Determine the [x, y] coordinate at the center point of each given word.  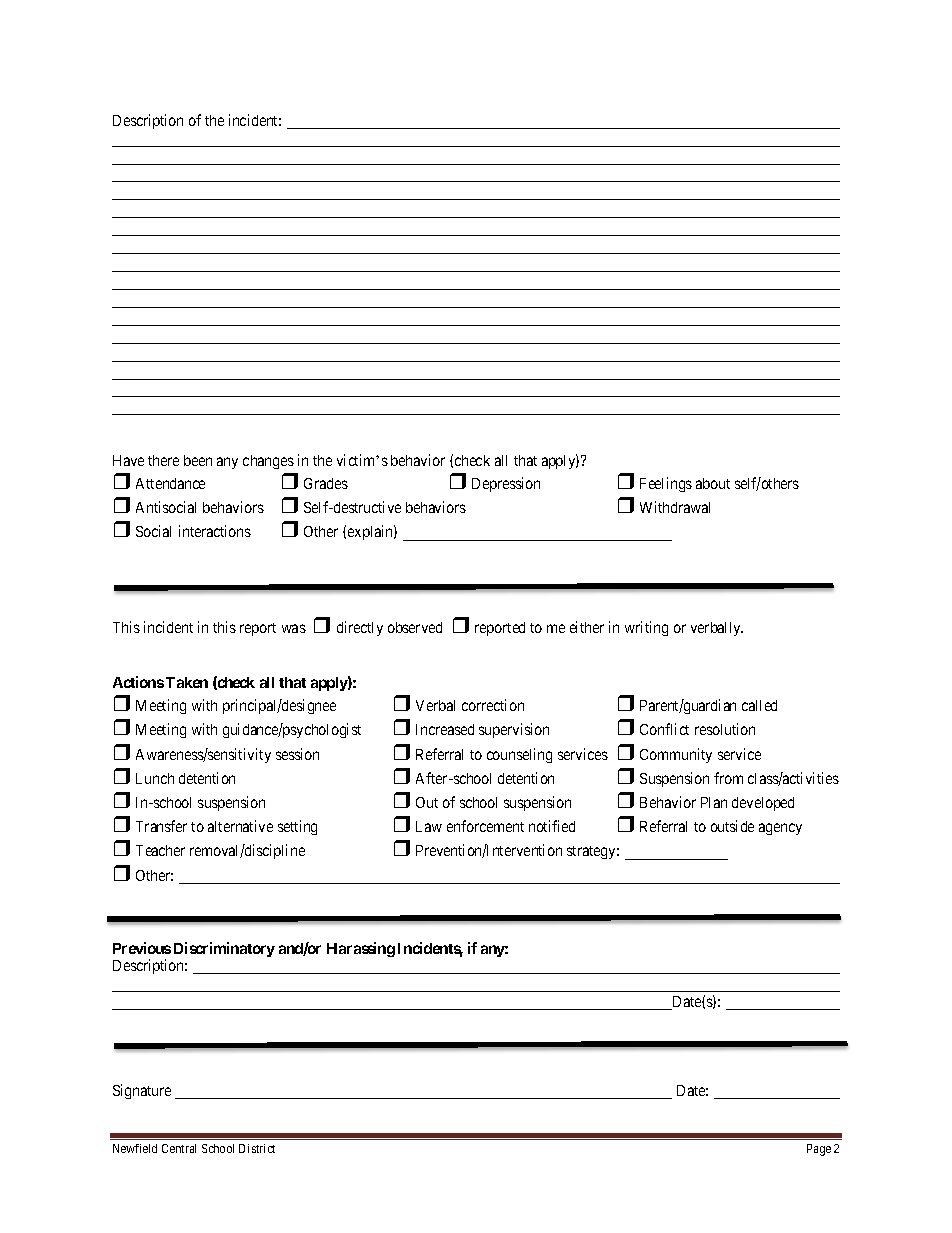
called [759, 705]
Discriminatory [224, 949]
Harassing [361, 949]
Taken [187, 682]
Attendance [170, 483]
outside [732, 826]
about [713, 483]
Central [179, 1148]
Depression [506, 484]
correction [493, 705]
